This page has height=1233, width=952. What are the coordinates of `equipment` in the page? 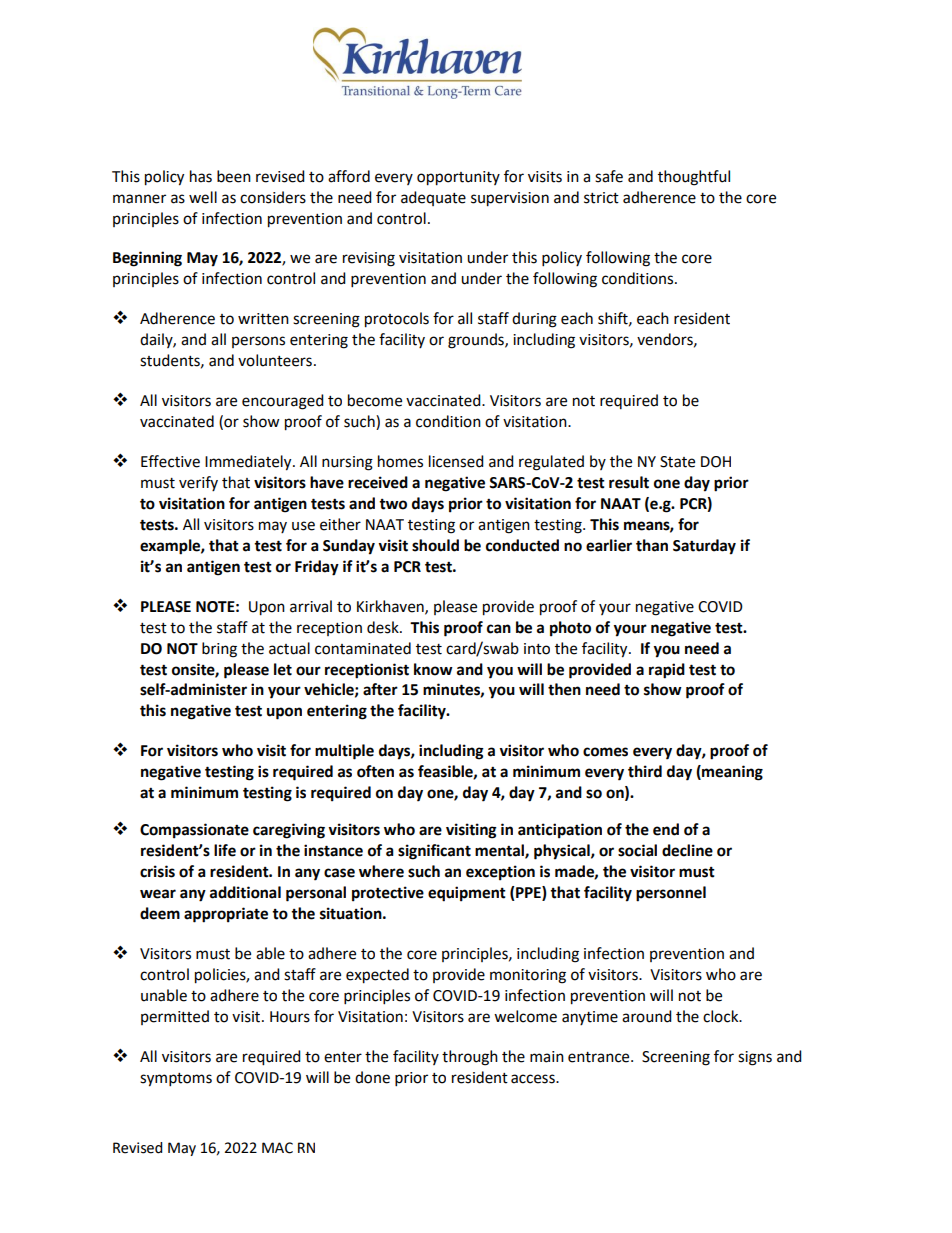 It's located at (467, 894).
